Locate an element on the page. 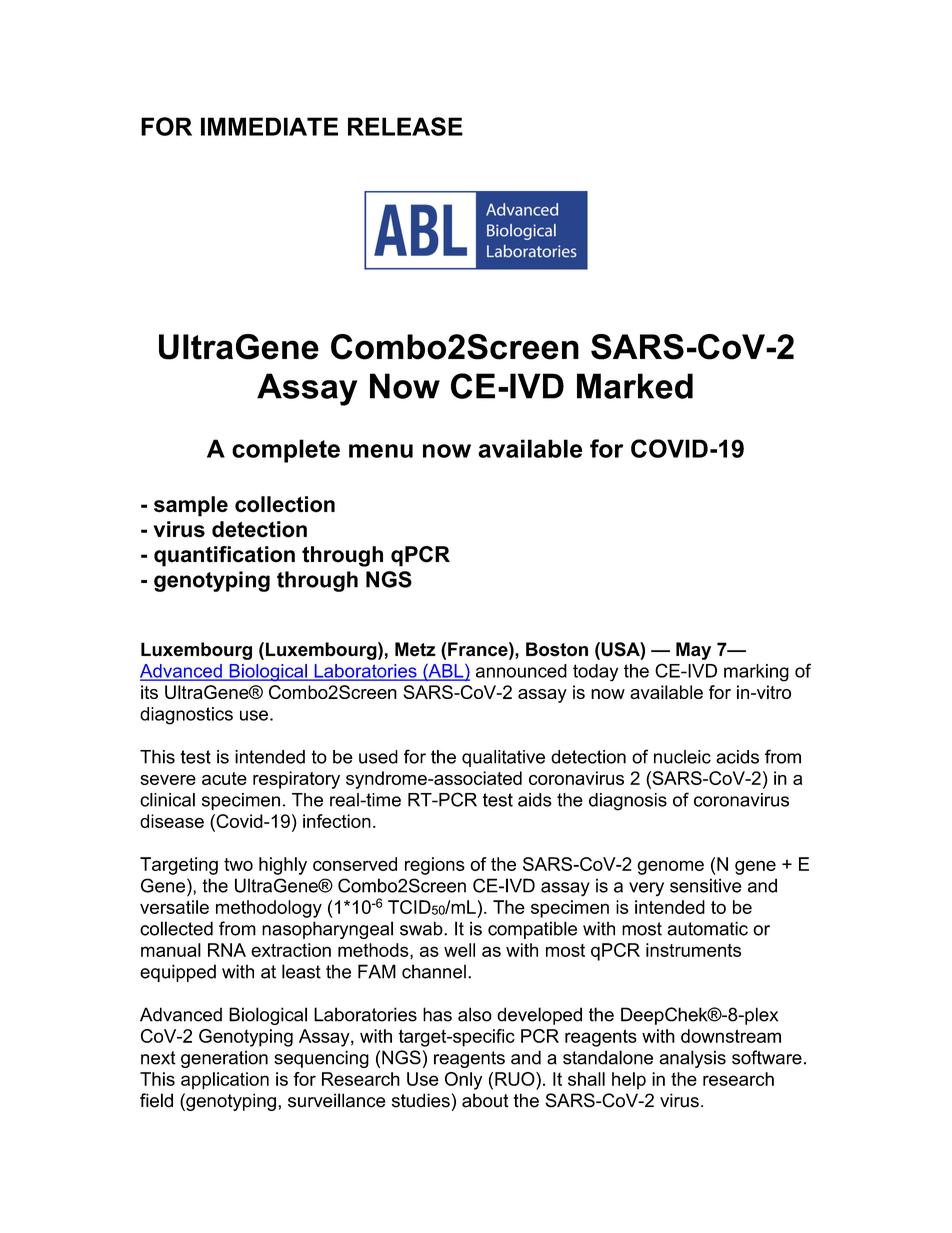  marking is located at coordinates (756, 673).
